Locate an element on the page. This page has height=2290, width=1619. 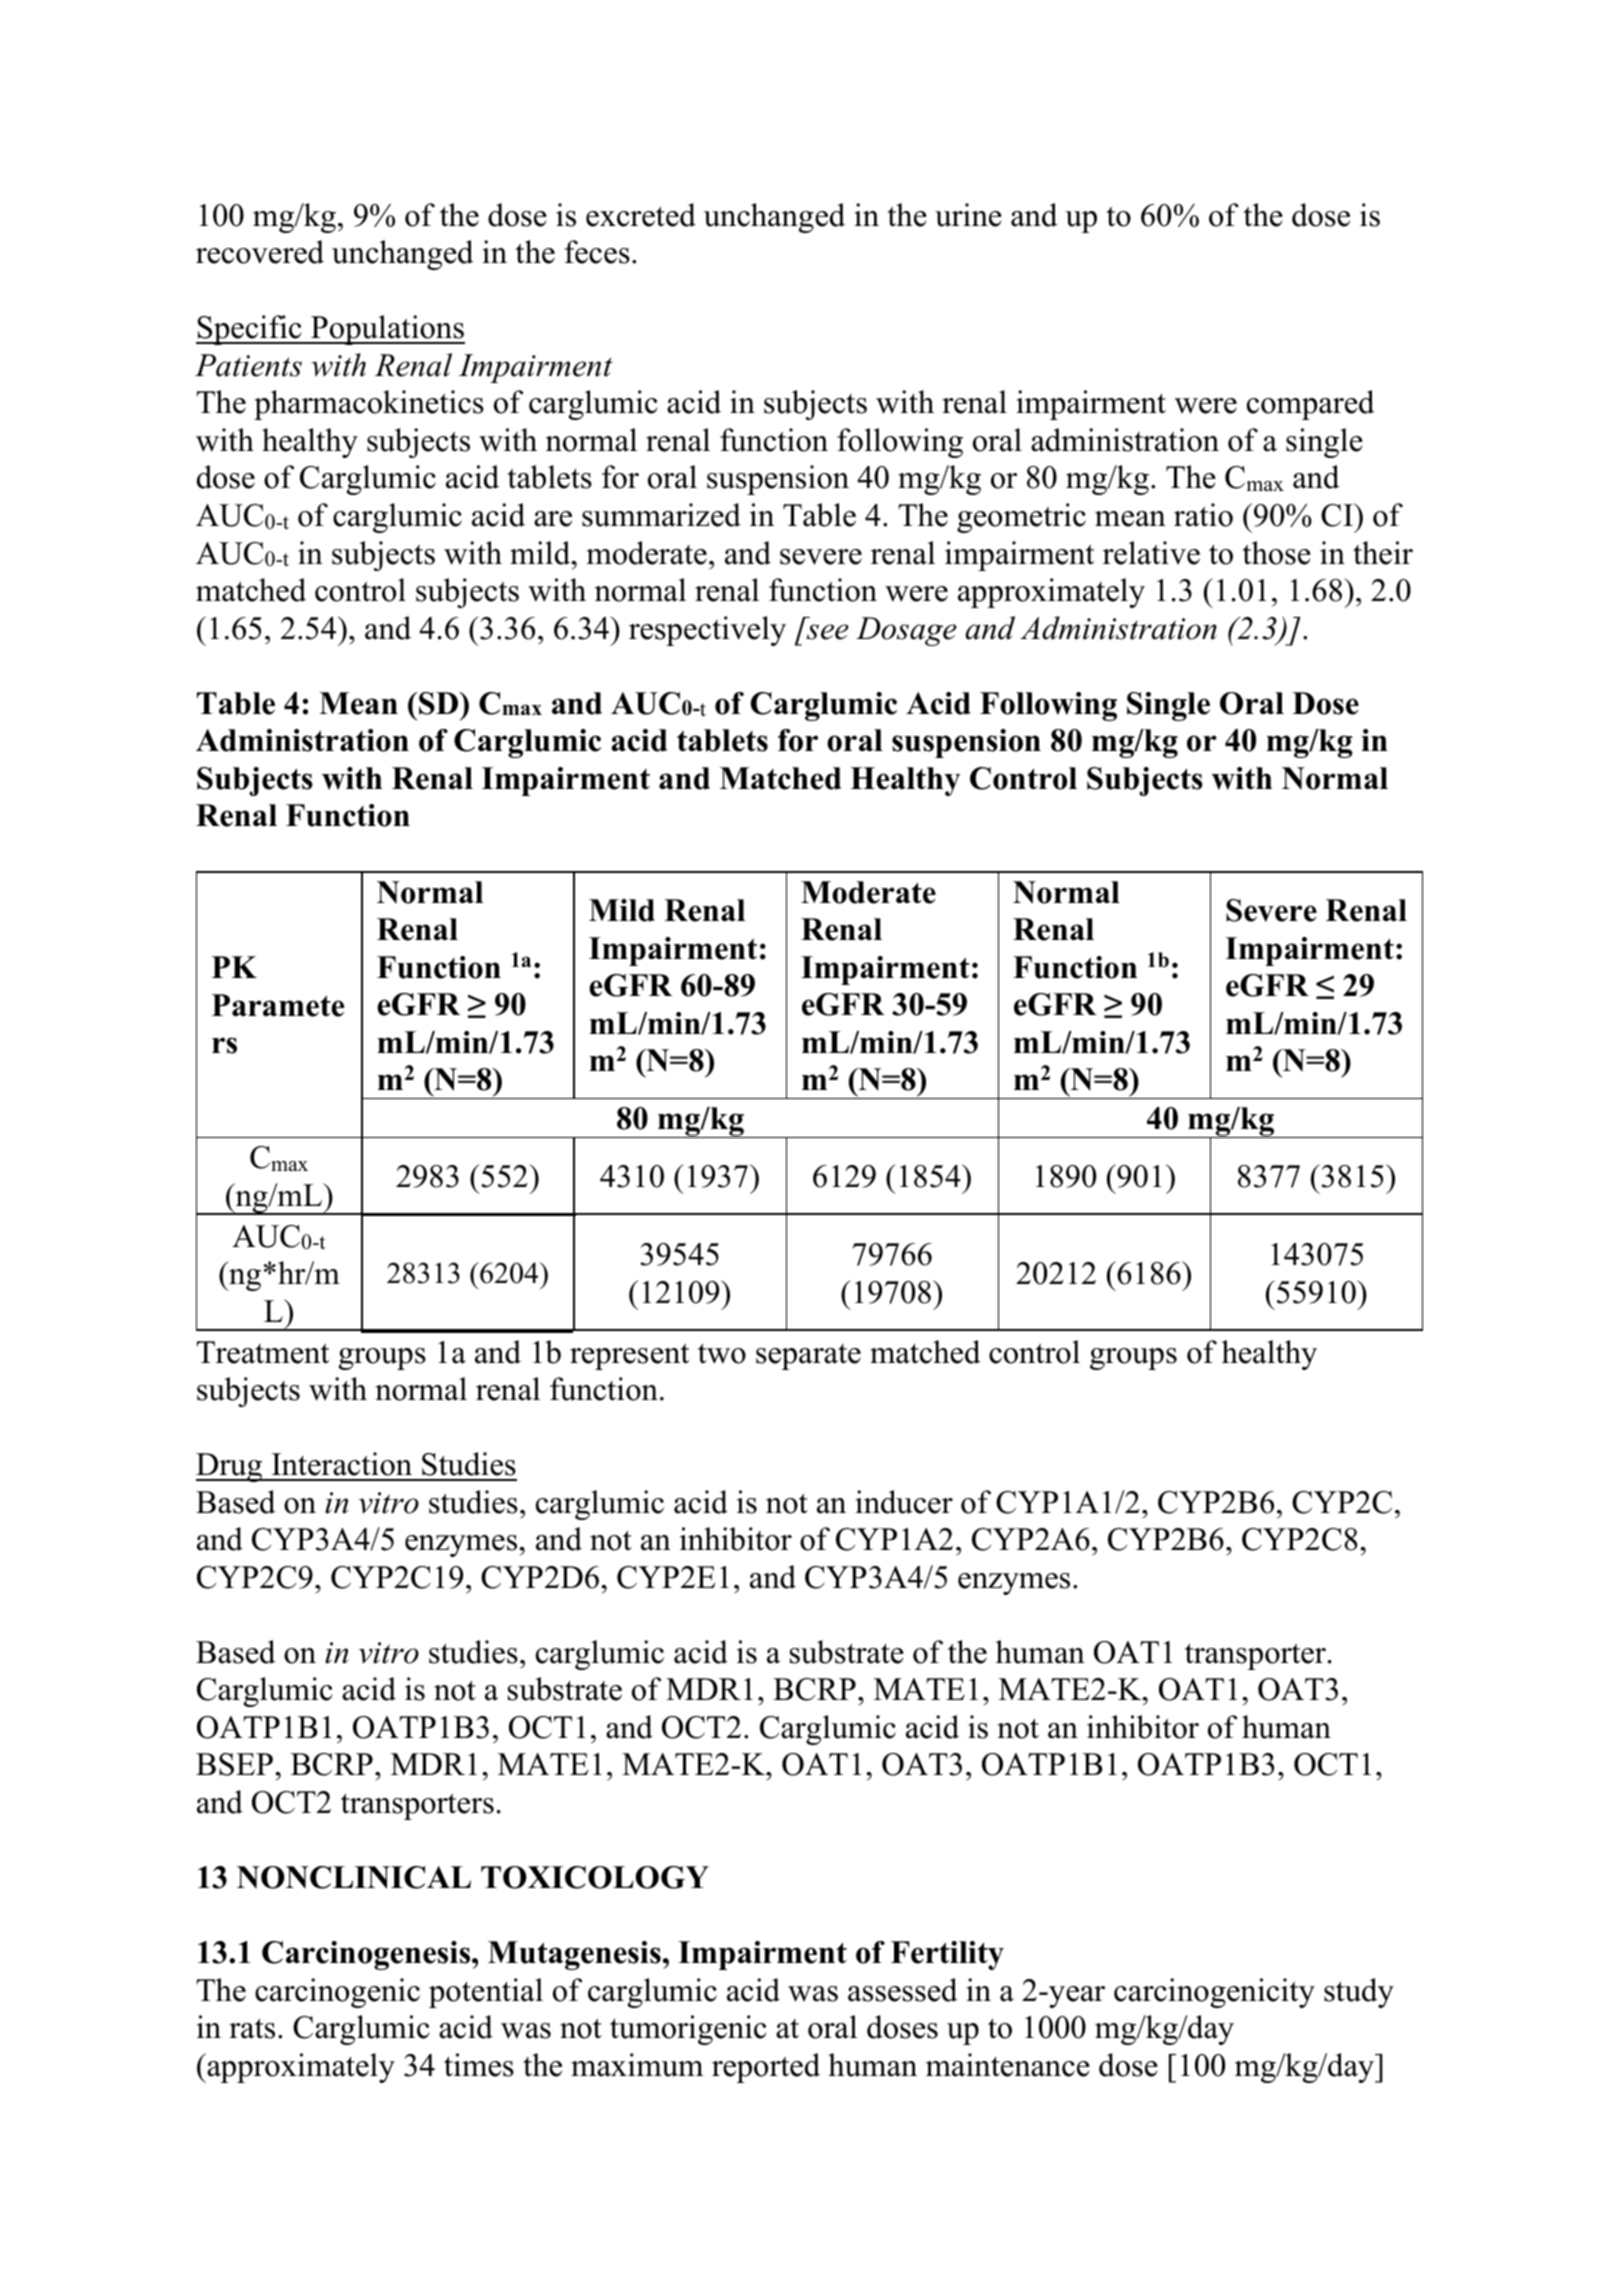
Populations is located at coordinates (387, 330).
